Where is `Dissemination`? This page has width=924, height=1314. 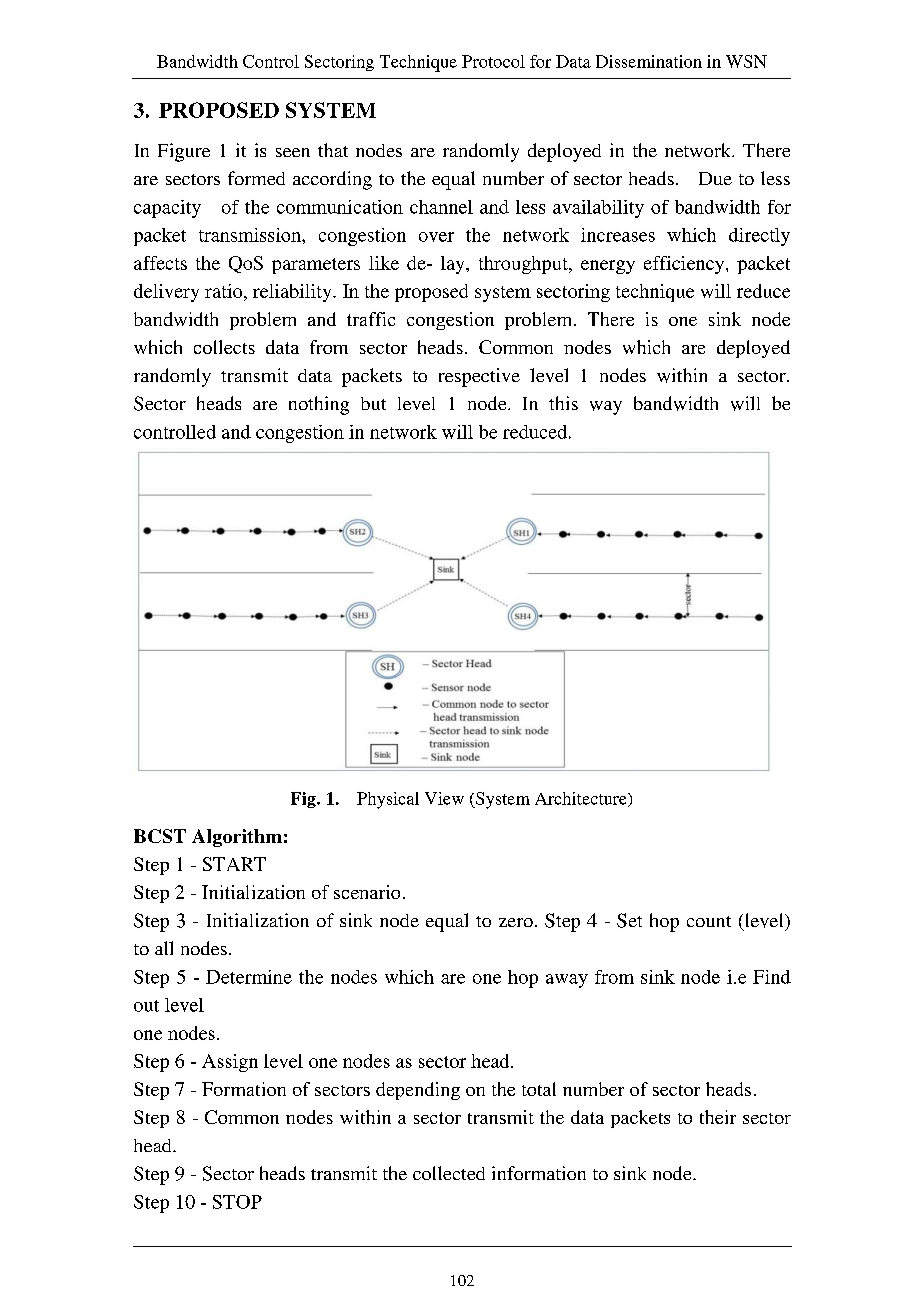
Dissemination is located at coordinates (649, 61).
